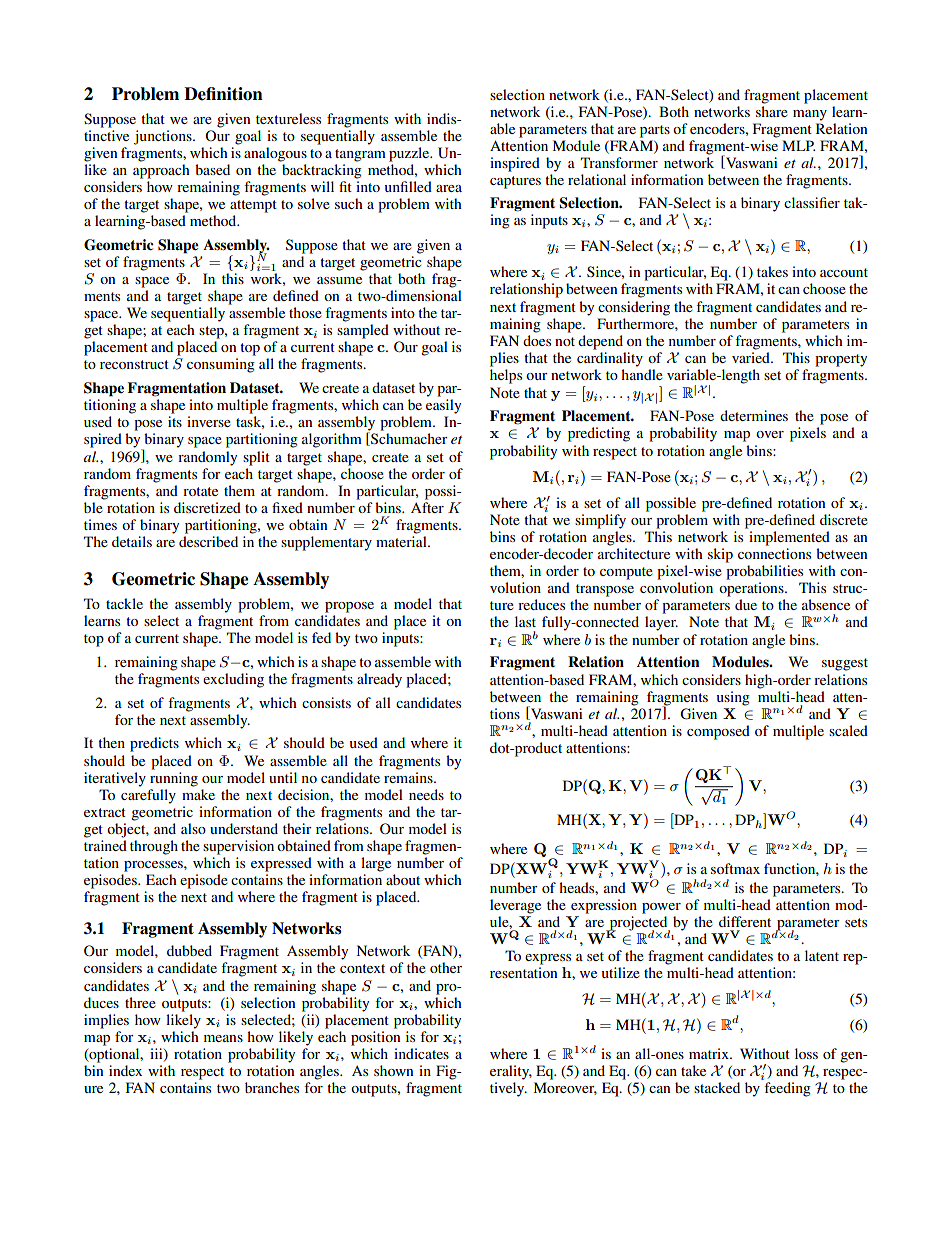 The height and width of the document is (1233, 952). What do you see at coordinates (772, 111) in the document?
I see `share` at bounding box center [772, 111].
